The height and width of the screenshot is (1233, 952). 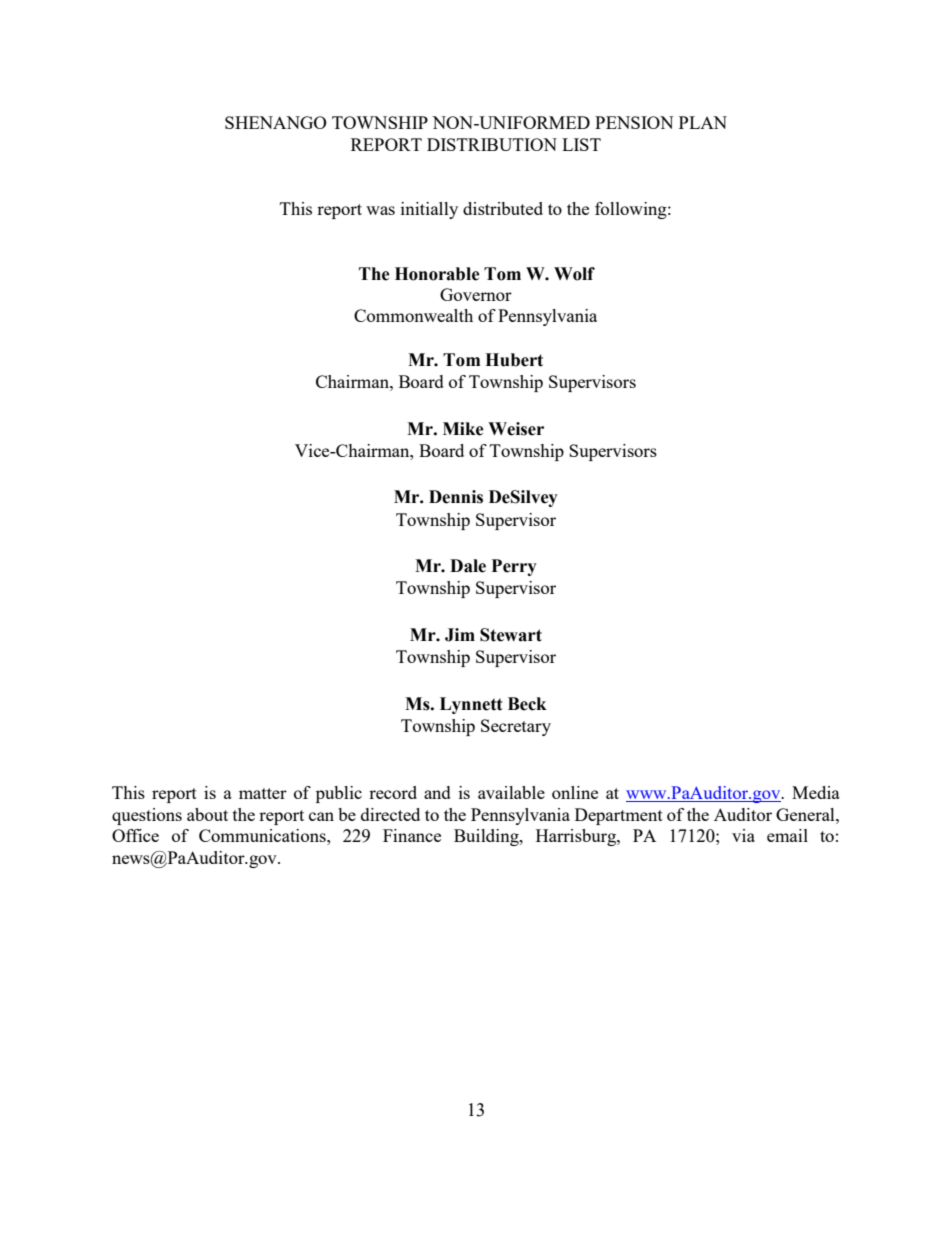 What do you see at coordinates (207, 814) in the screenshot?
I see `about` at bounding box center [207, 814].
